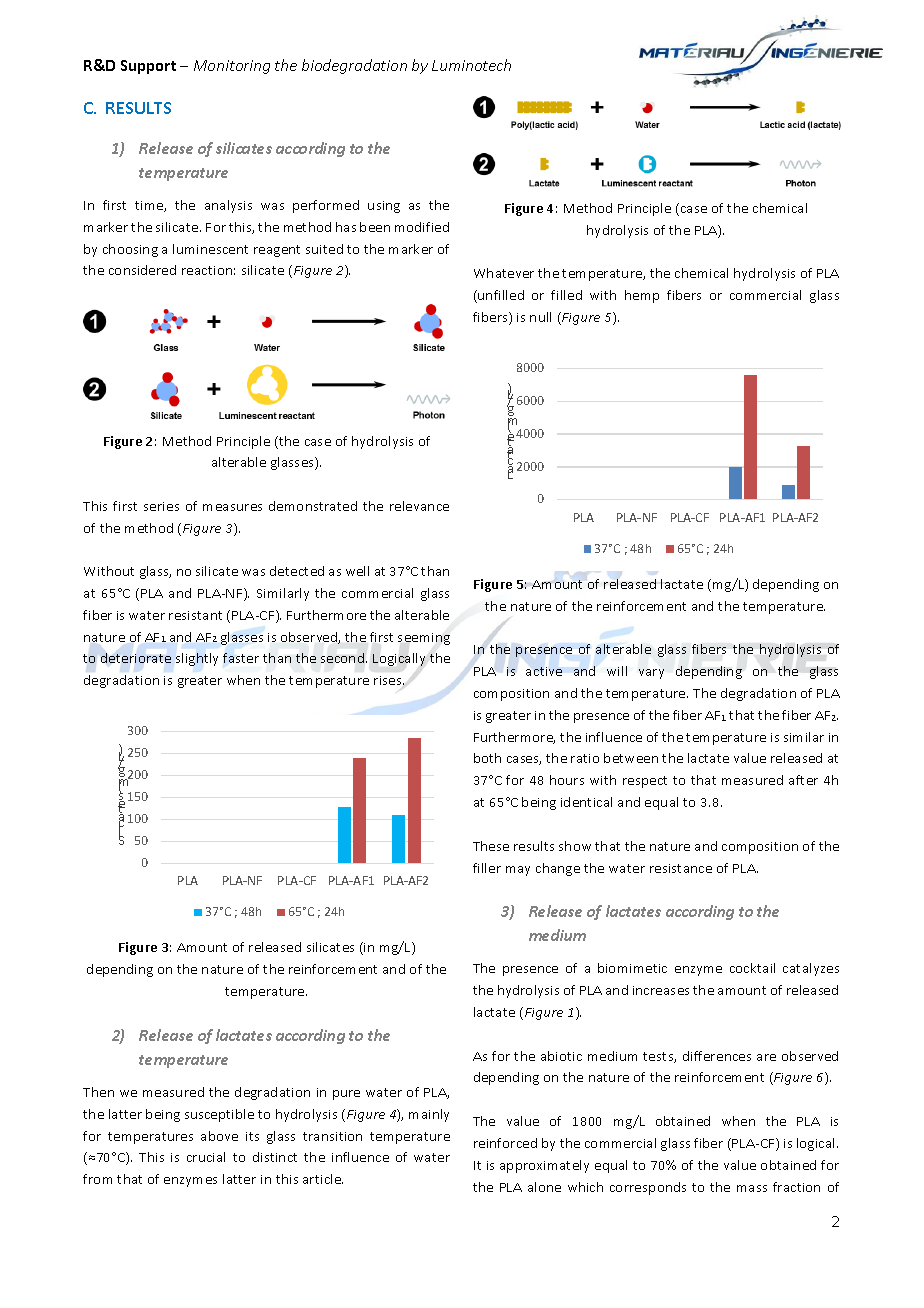 This document has width=924, height=1308. Describe the element at coordinates (197, 659) in the document. I see `slightly` at that location.
